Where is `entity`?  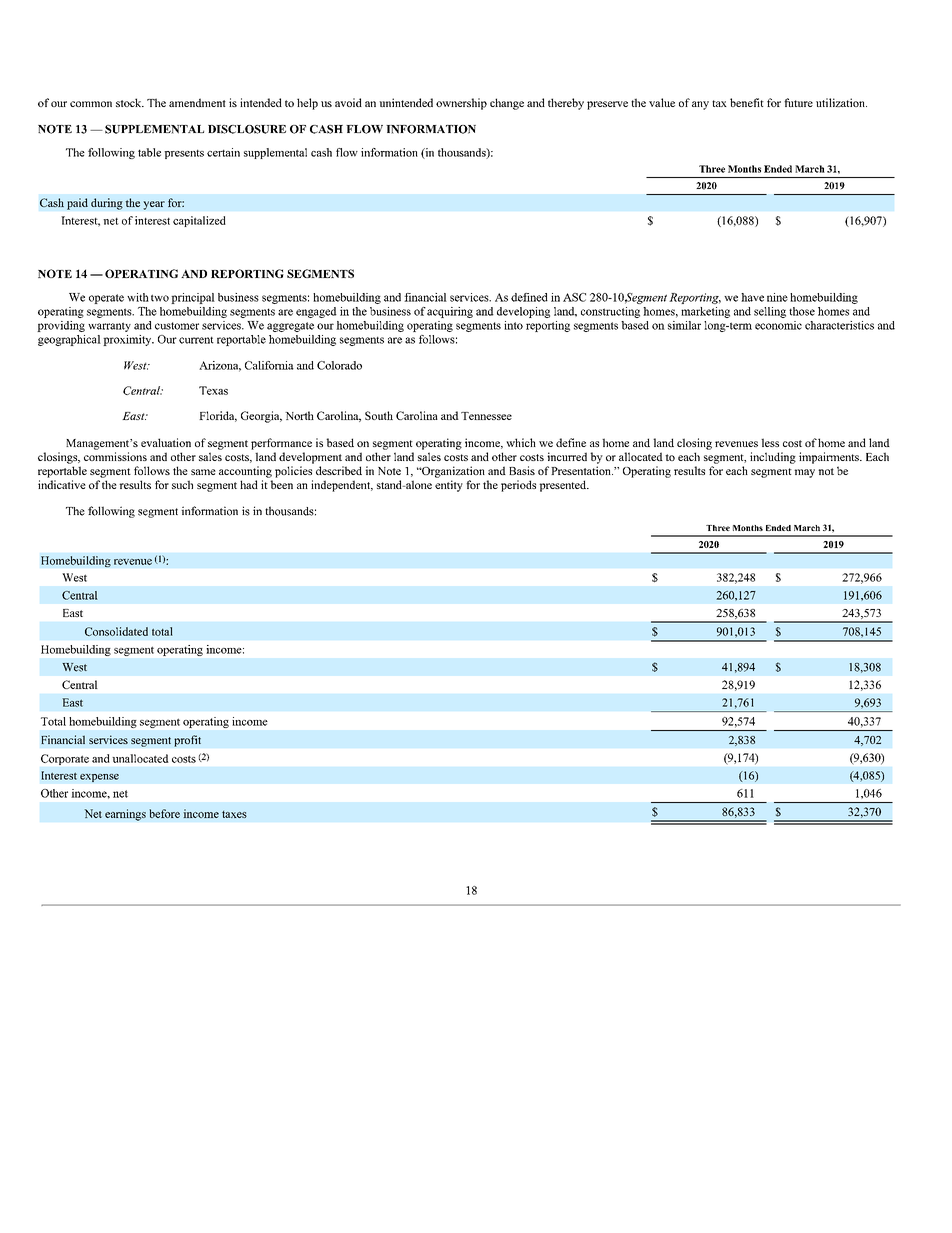
entity is located at coordinates (449, 486).
